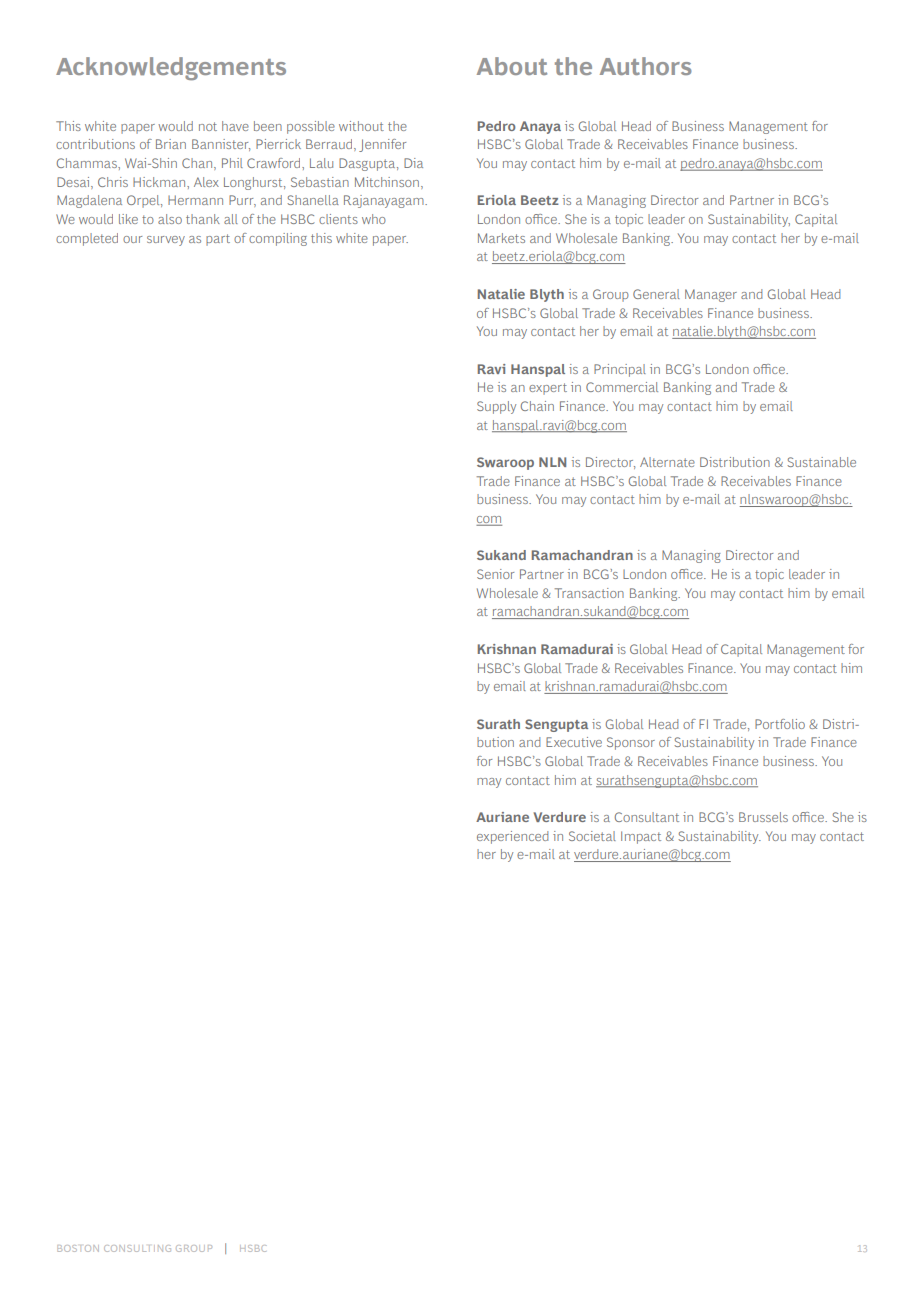  What do you see at coordinates (496, 407) in the image?
I see `Supply` at bounding box center [496, 407].
